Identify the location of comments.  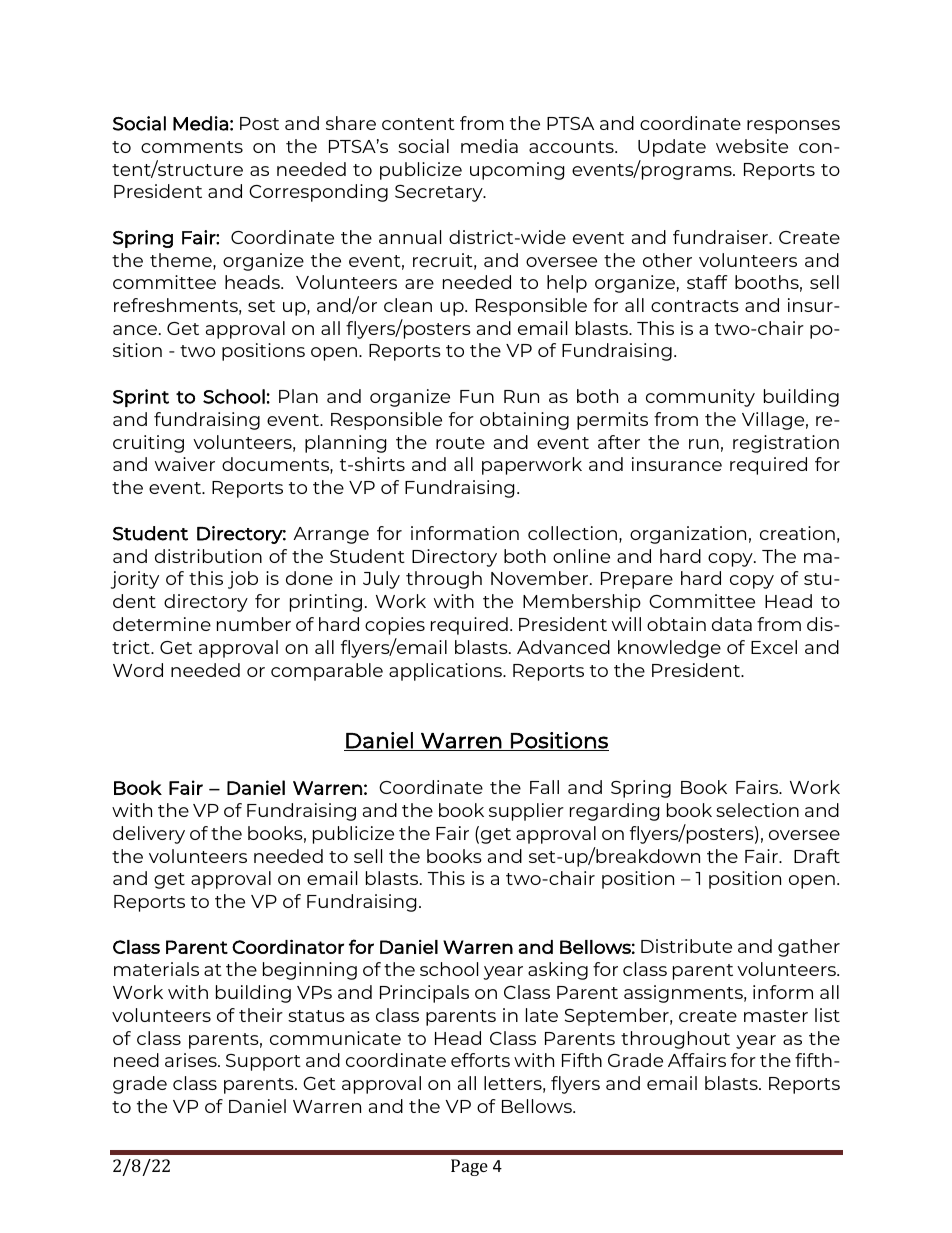
(192, 147).
